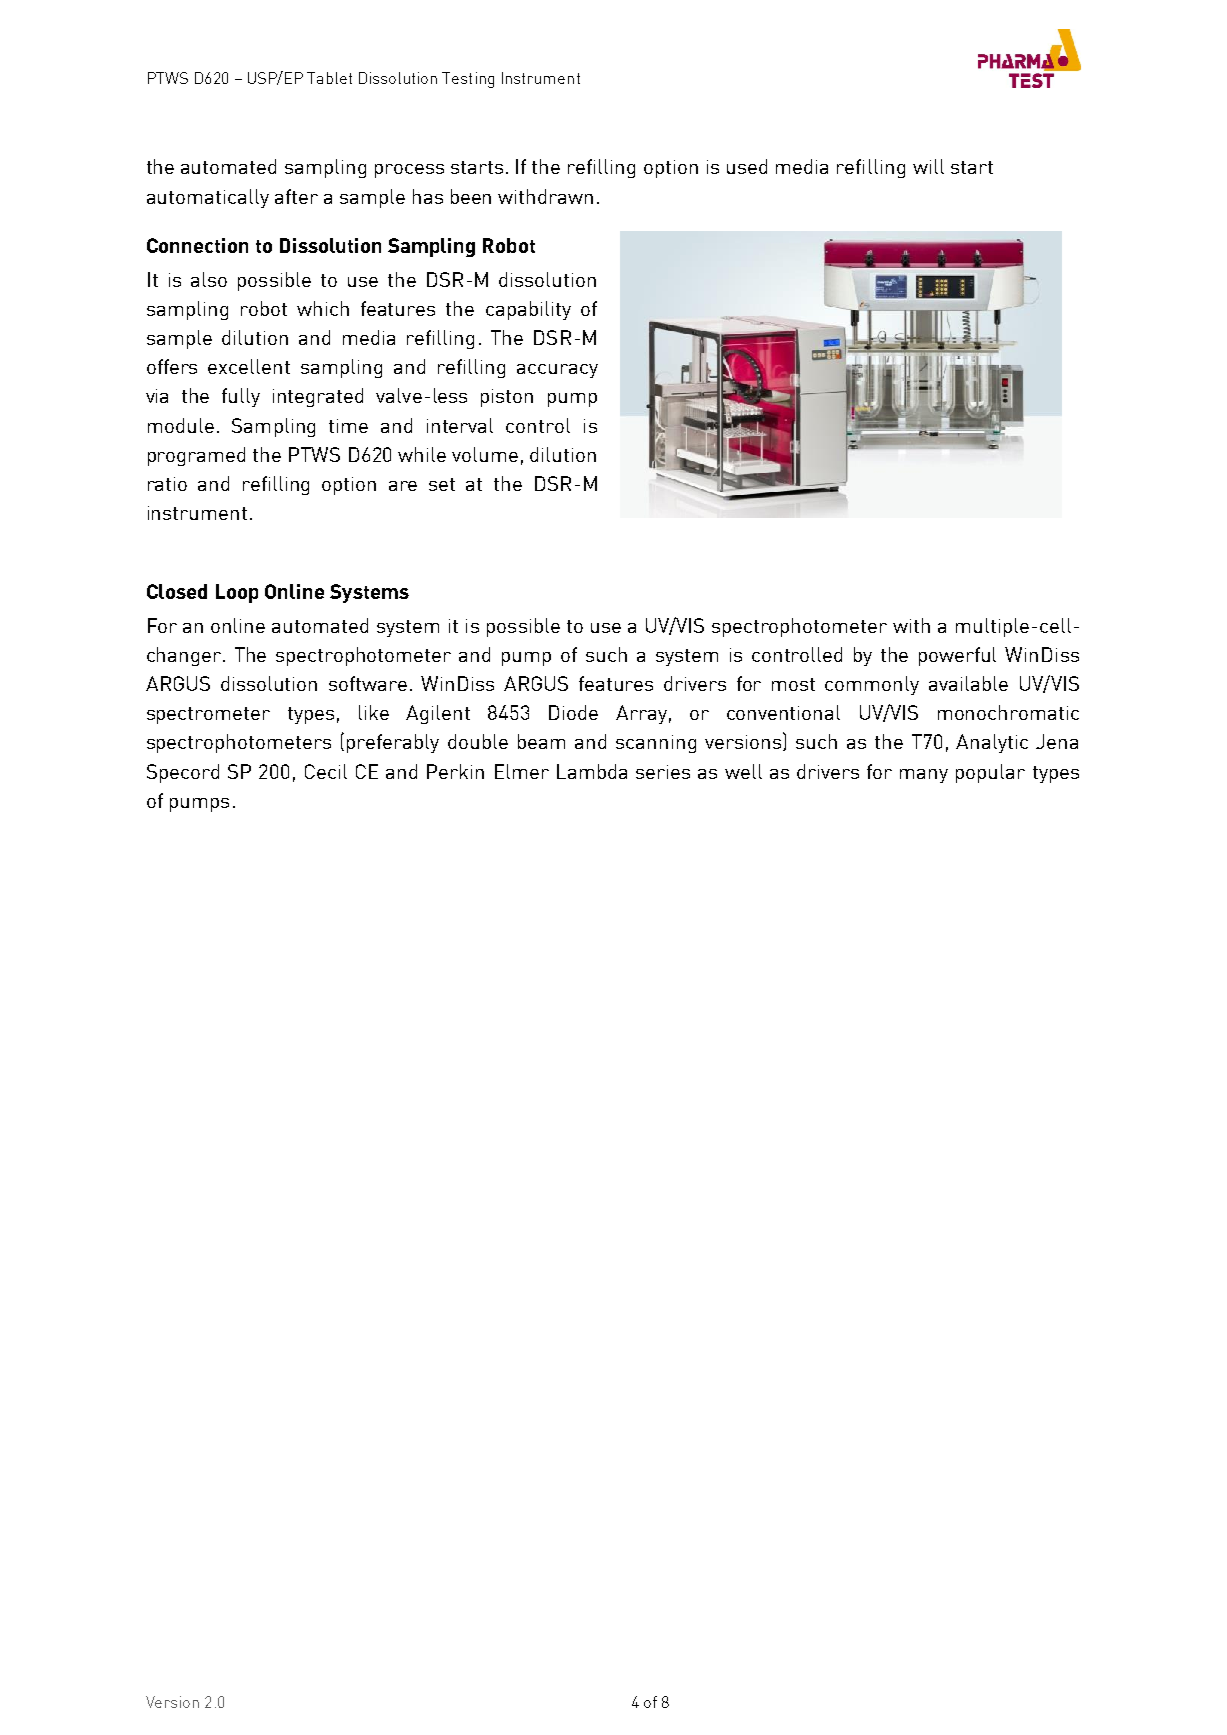  Describe the element at coordinates (485, 454) in the page. I see `volume` at that location.
